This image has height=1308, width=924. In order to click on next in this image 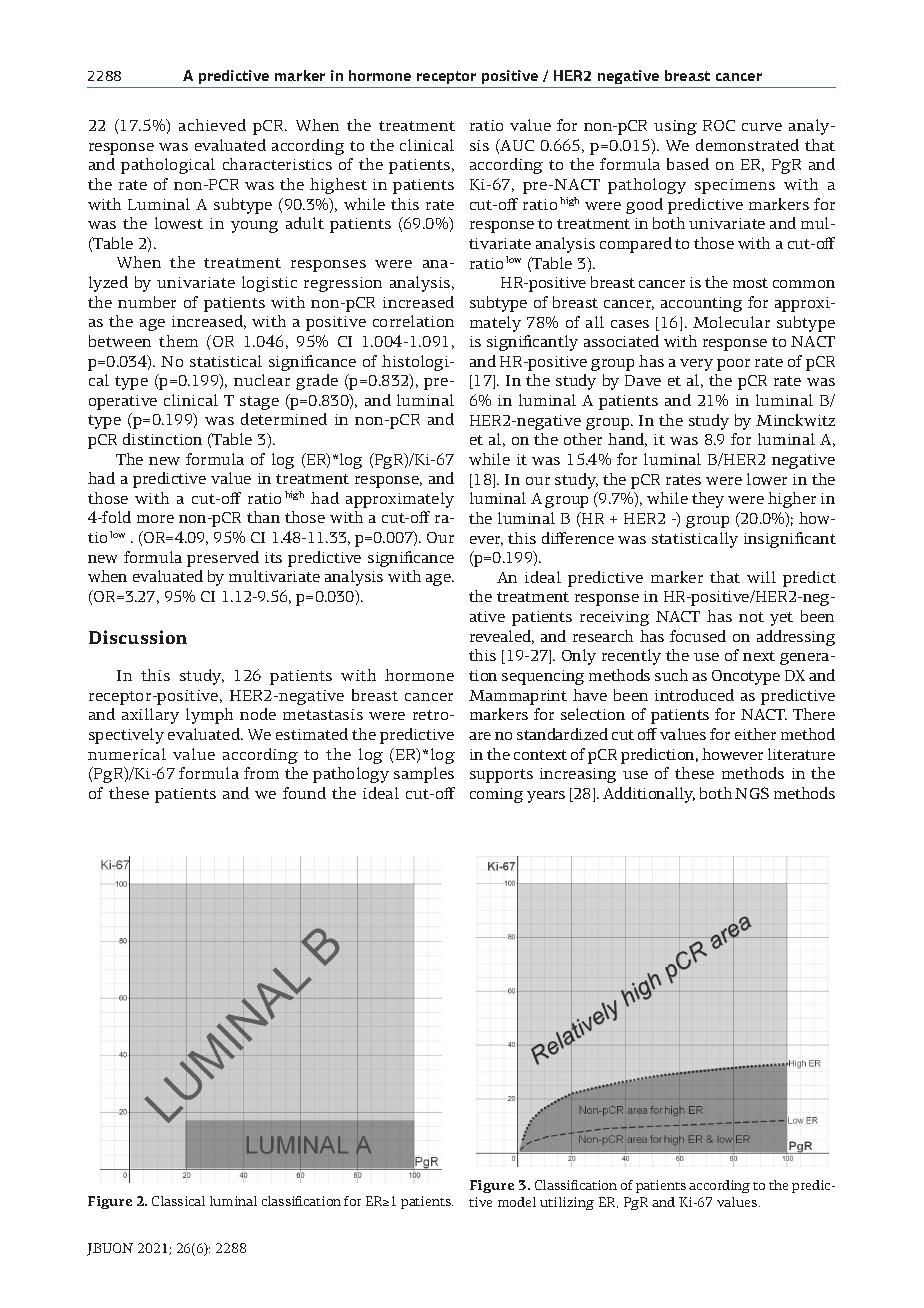, I will do `click(759, 656)`.
